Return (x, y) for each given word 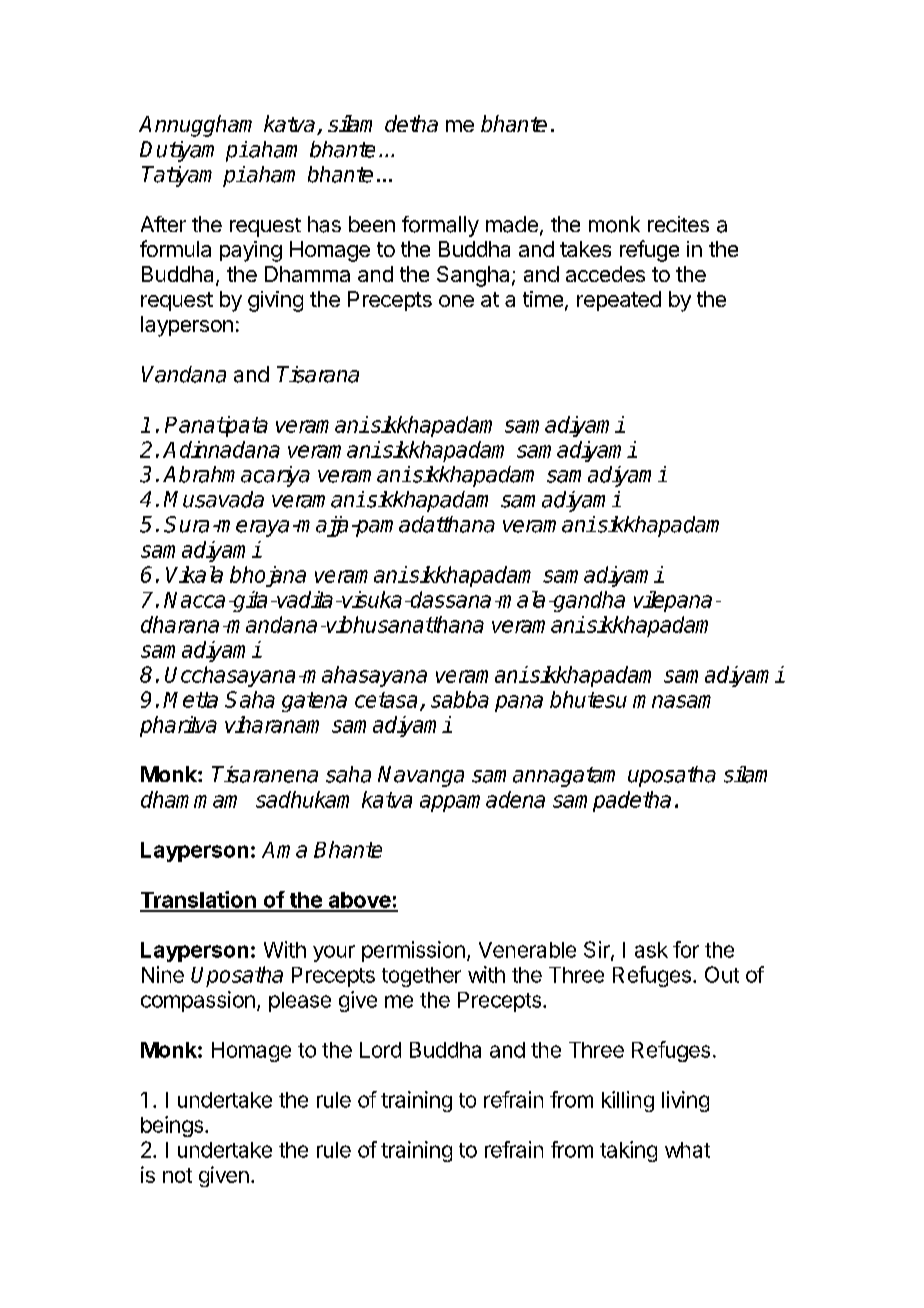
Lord (380, 1050)
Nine (163, 974)
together (421, 977)
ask (651, 950)
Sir (598, 950)
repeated (619, 301)
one (456, 301)
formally (440, 226)
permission (413, 951)
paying (251, 251)
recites (678, 224)
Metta (190, 700)
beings (173, 1126)
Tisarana (318, 374)
